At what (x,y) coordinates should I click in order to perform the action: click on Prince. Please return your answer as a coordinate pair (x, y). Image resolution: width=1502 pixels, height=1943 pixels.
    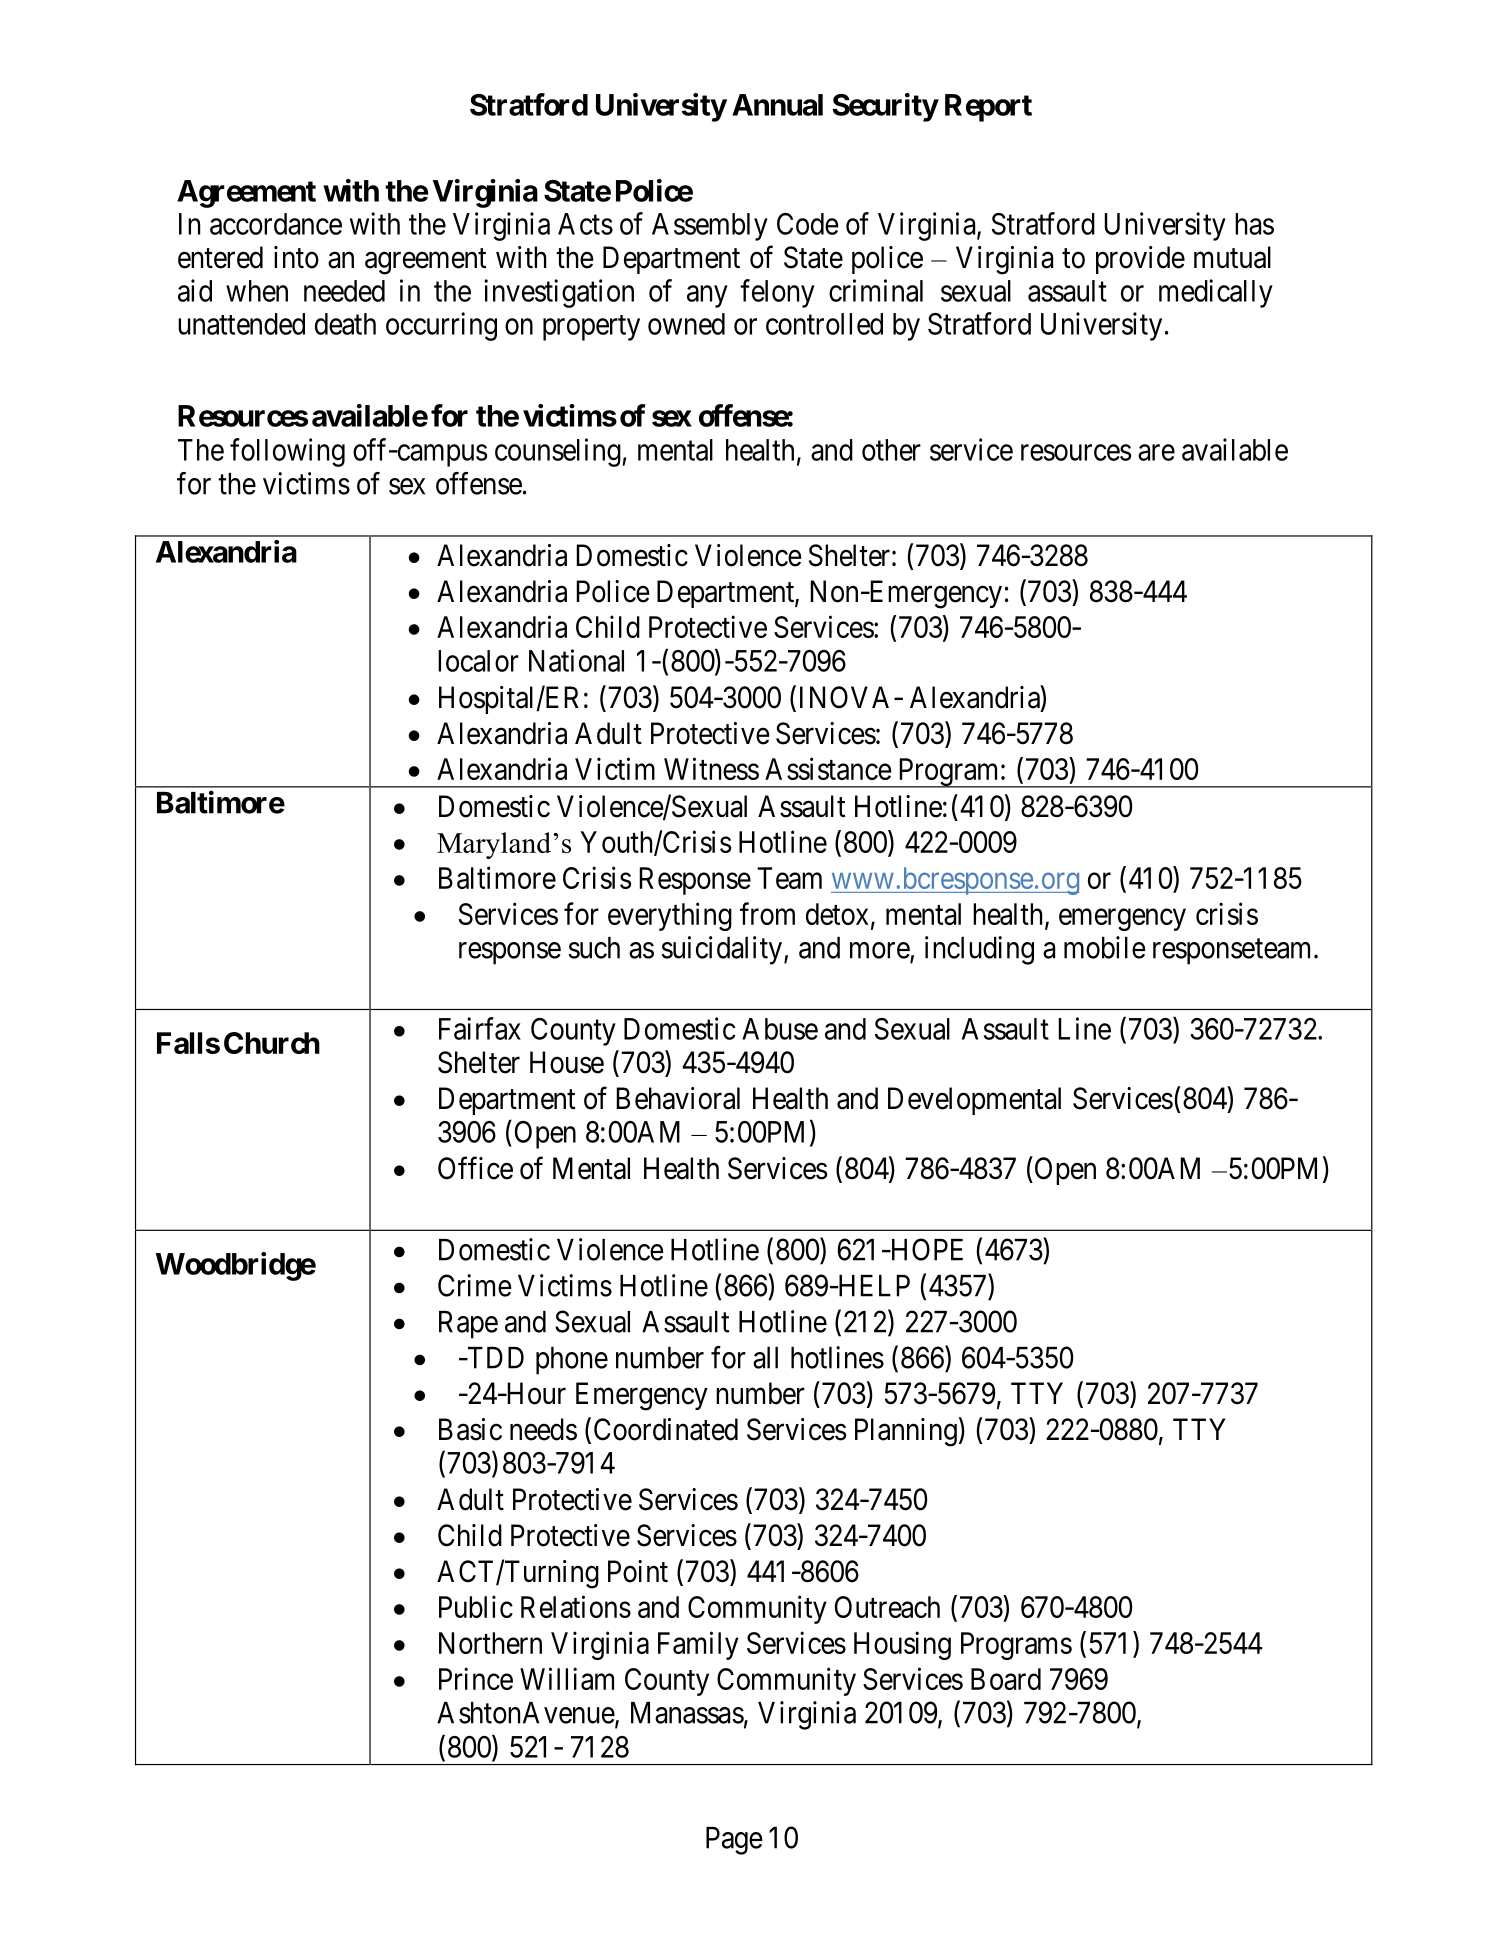
    Looking at the image, I should click on (476, 1678).
